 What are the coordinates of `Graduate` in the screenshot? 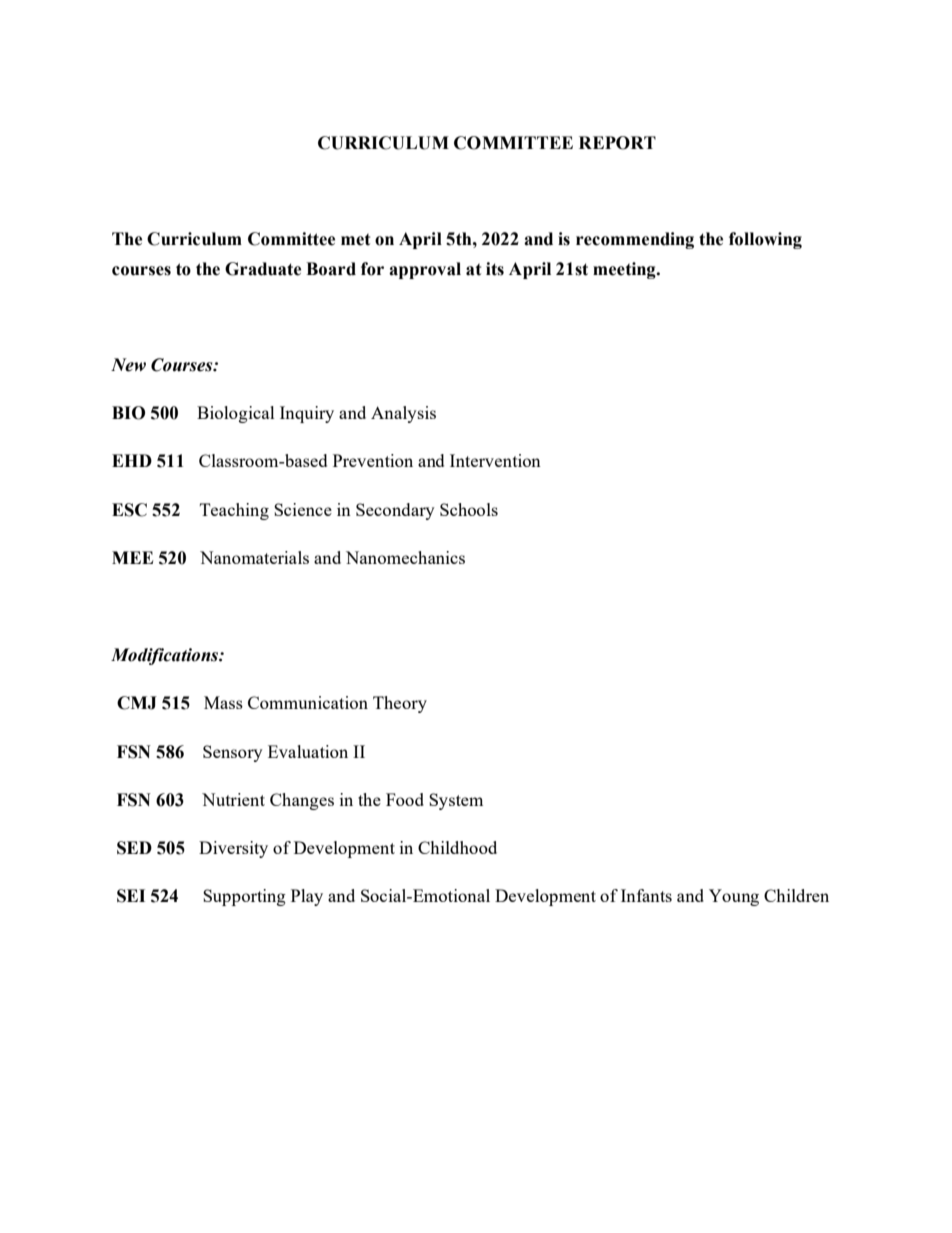 It's located at (263, 269).
